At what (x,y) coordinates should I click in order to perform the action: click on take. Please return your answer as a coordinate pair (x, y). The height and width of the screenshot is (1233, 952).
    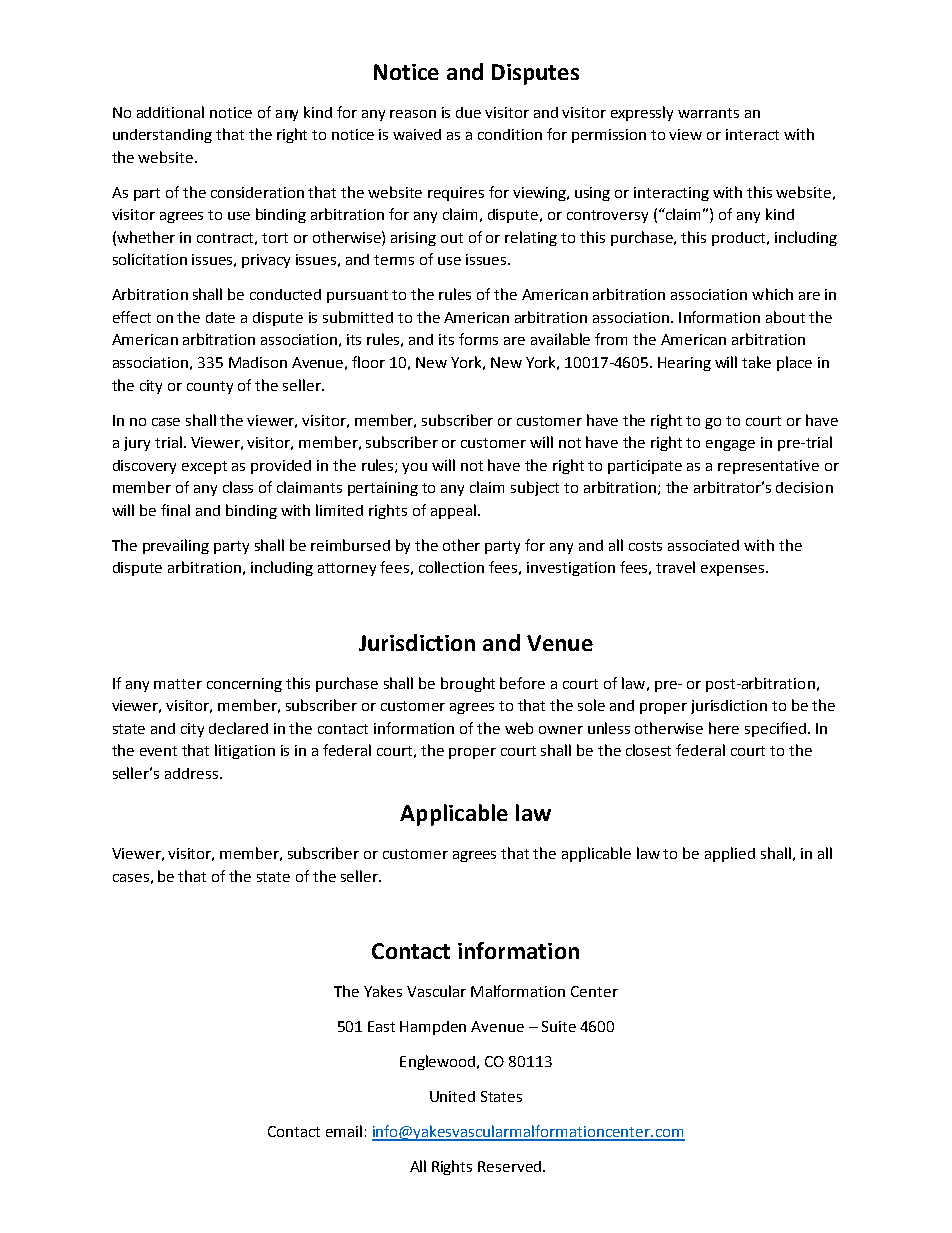
    Looking at the image, I should click on (756, 362).
